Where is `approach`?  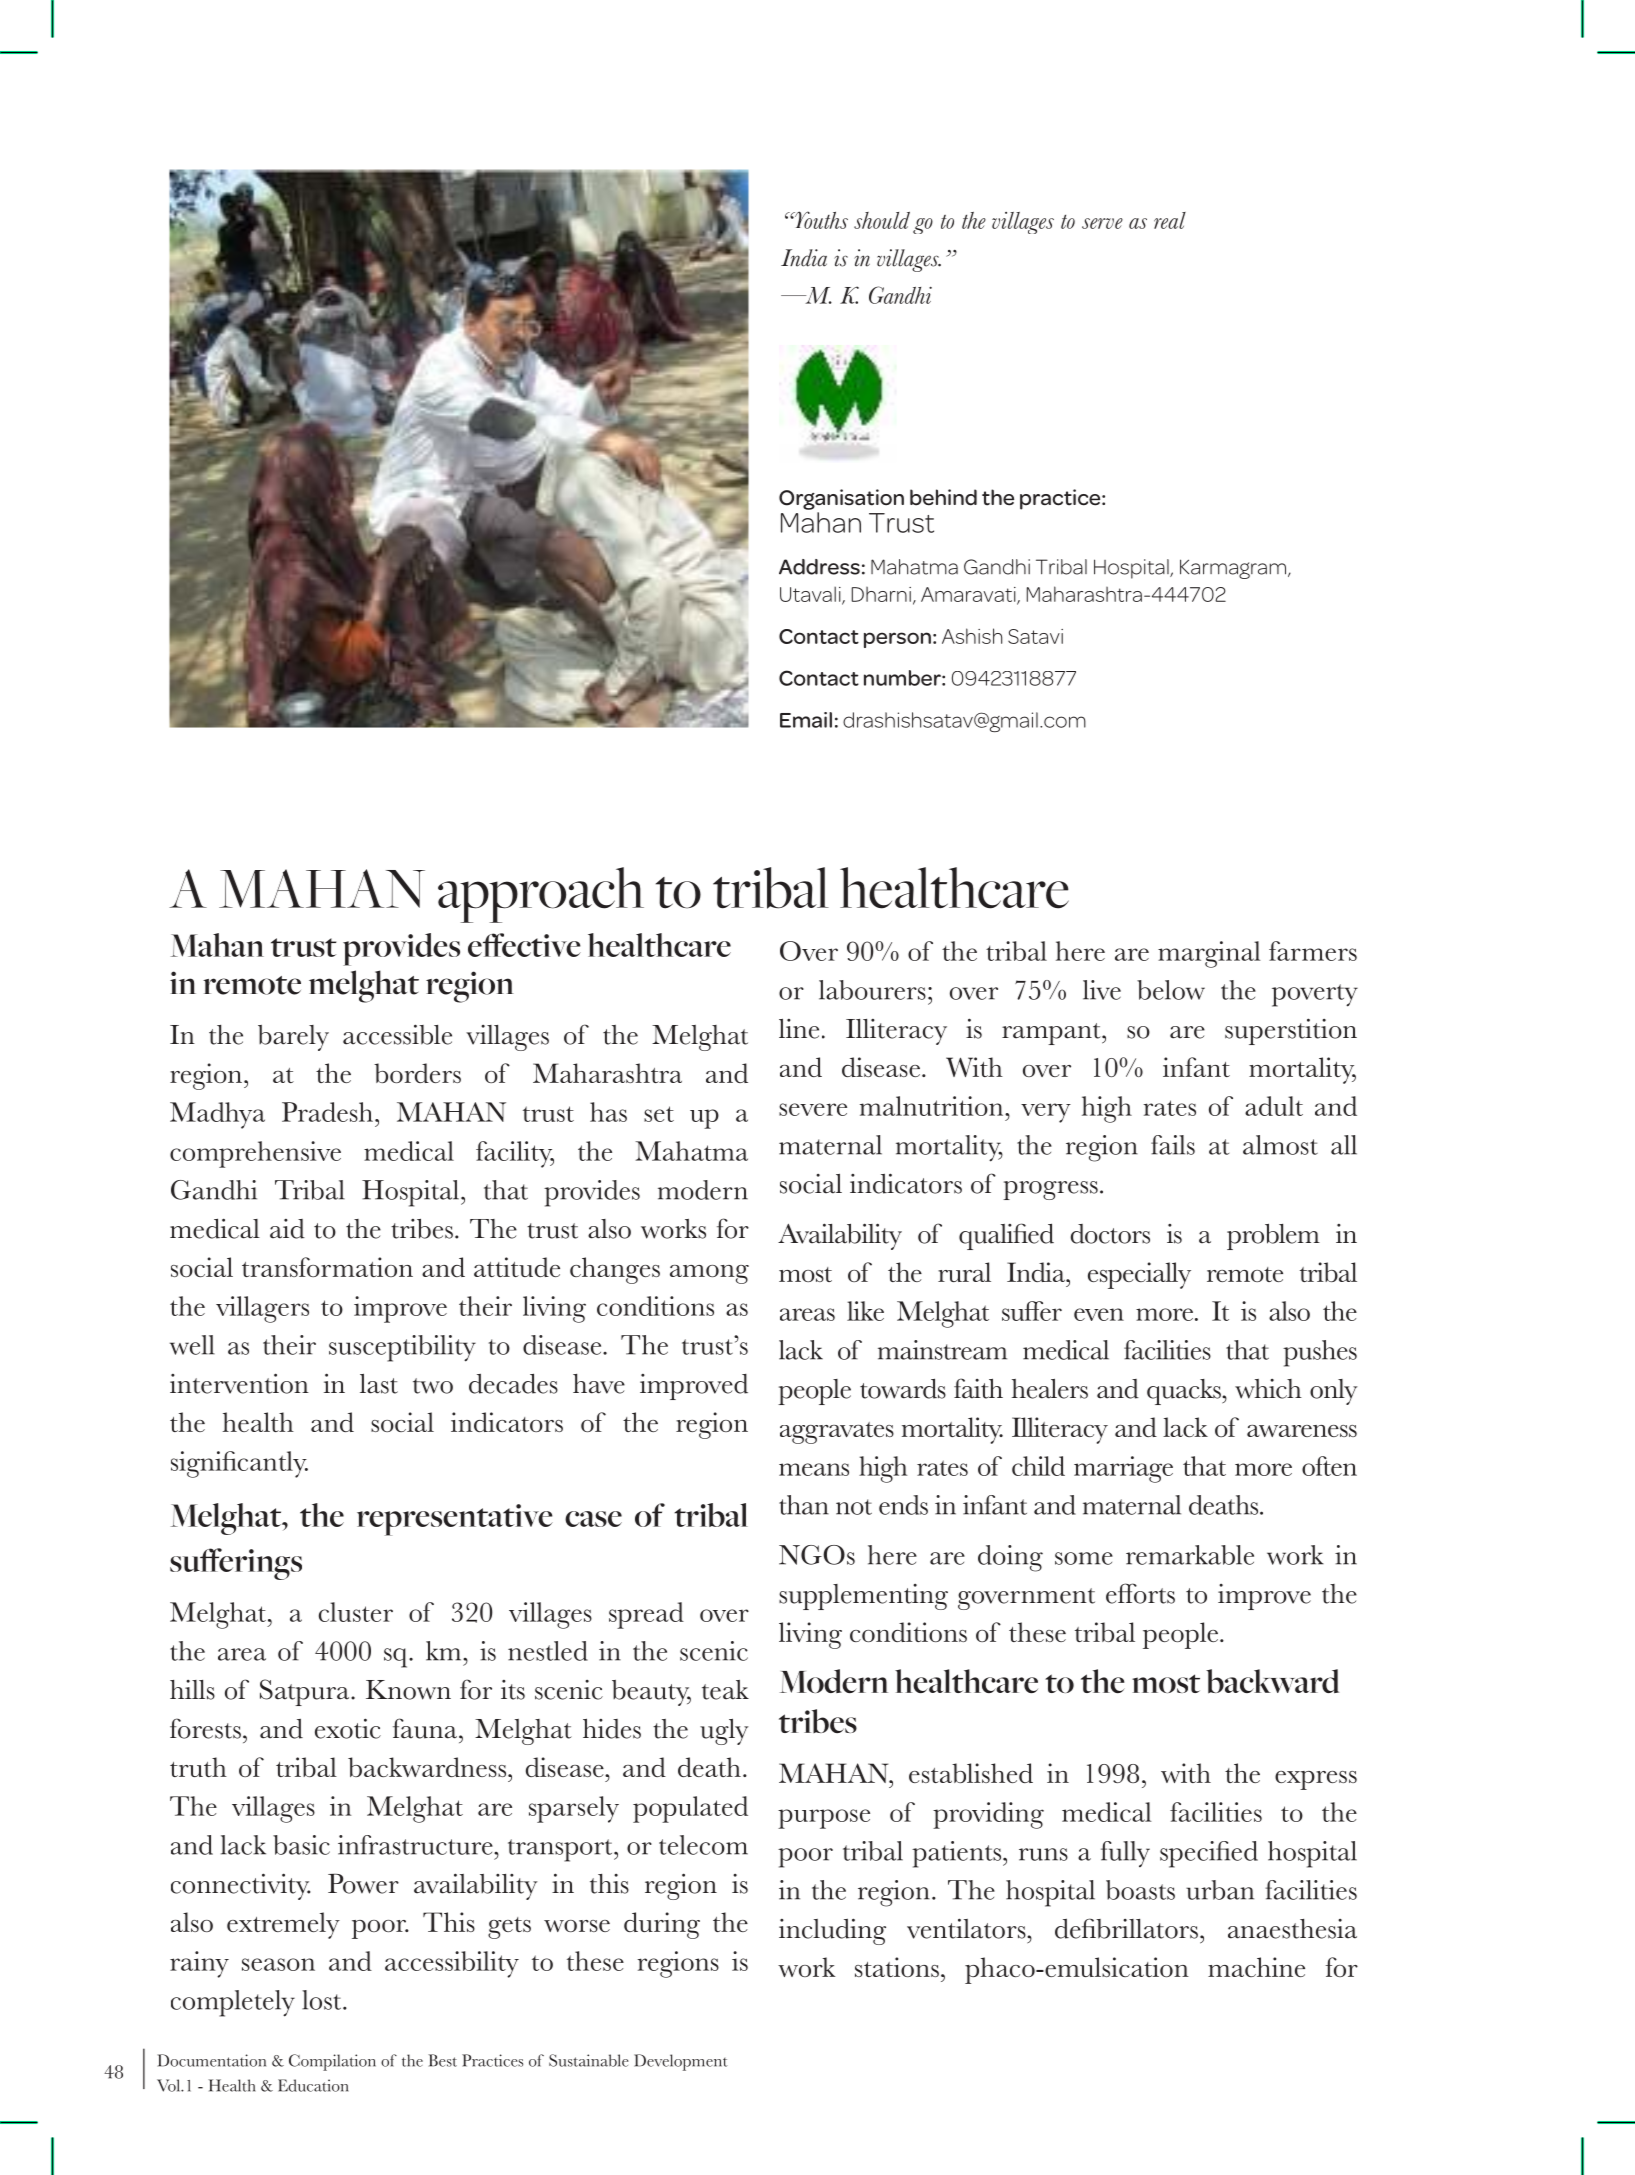 approach is located at coordinates (541, 895).
